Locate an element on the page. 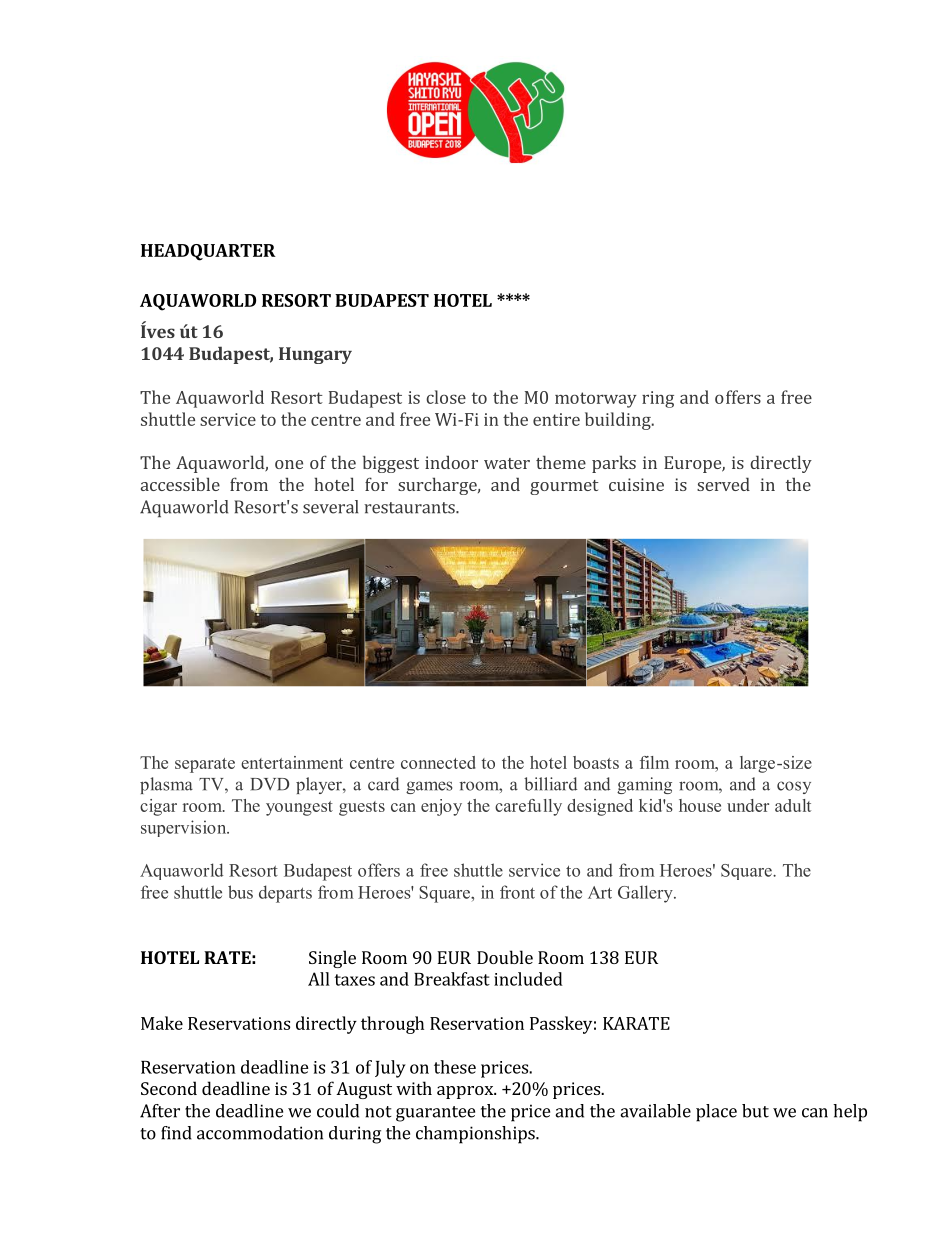  HEADQUARTER is located at coordinates (208, 252).
